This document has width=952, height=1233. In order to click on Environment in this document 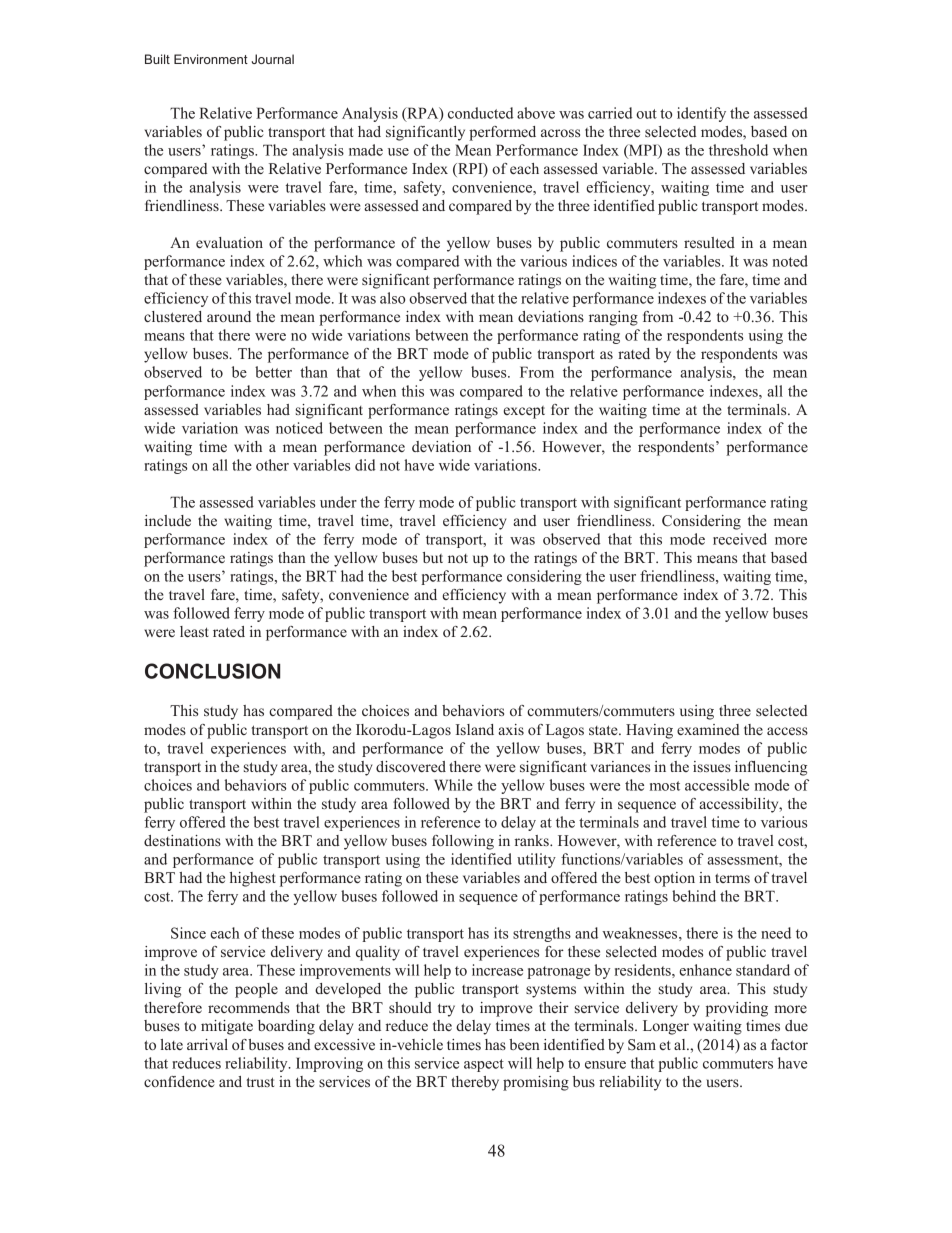, I will do `click(211, 59)`.
